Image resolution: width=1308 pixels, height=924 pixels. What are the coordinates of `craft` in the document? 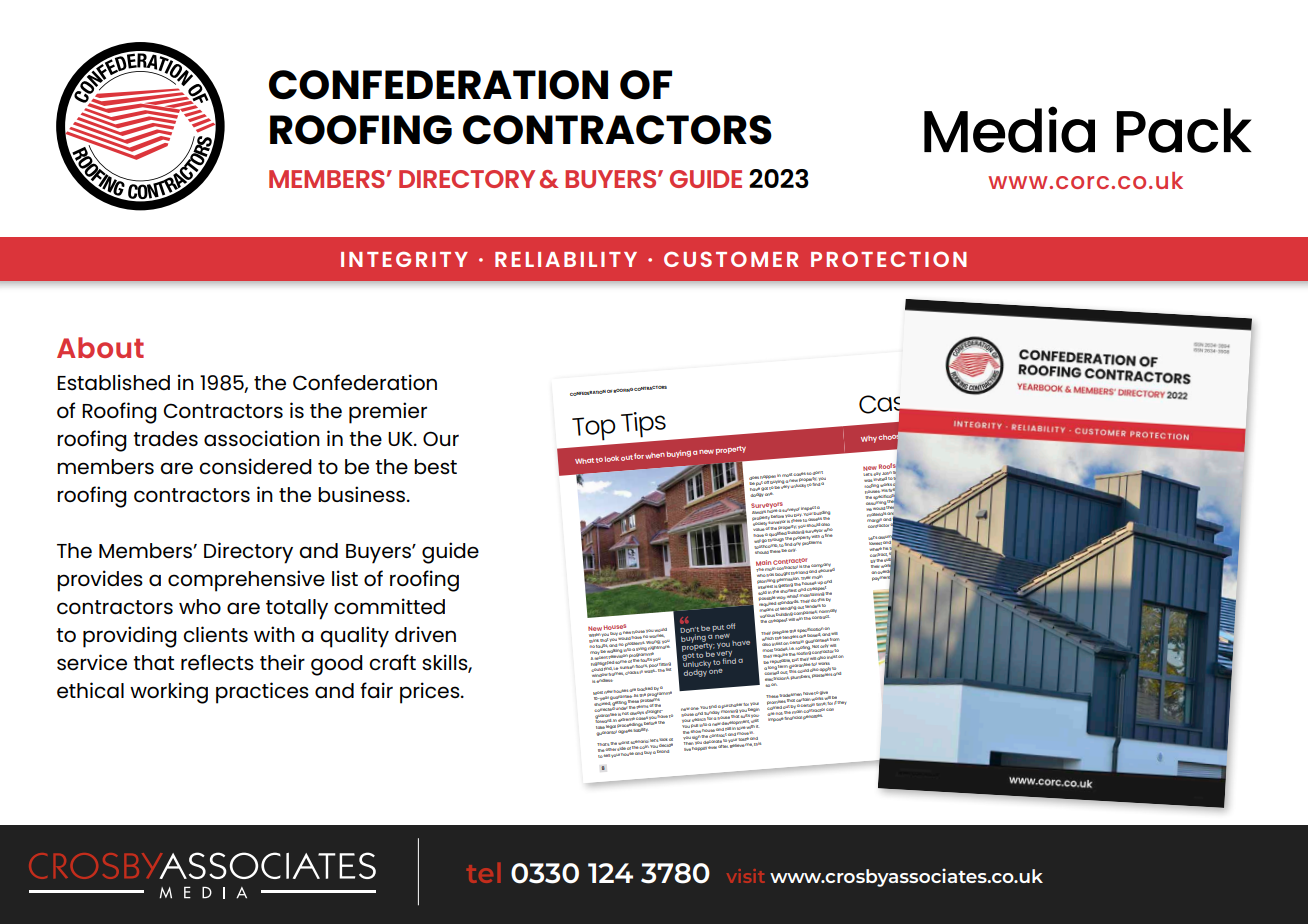 It's located at (392, 662).
